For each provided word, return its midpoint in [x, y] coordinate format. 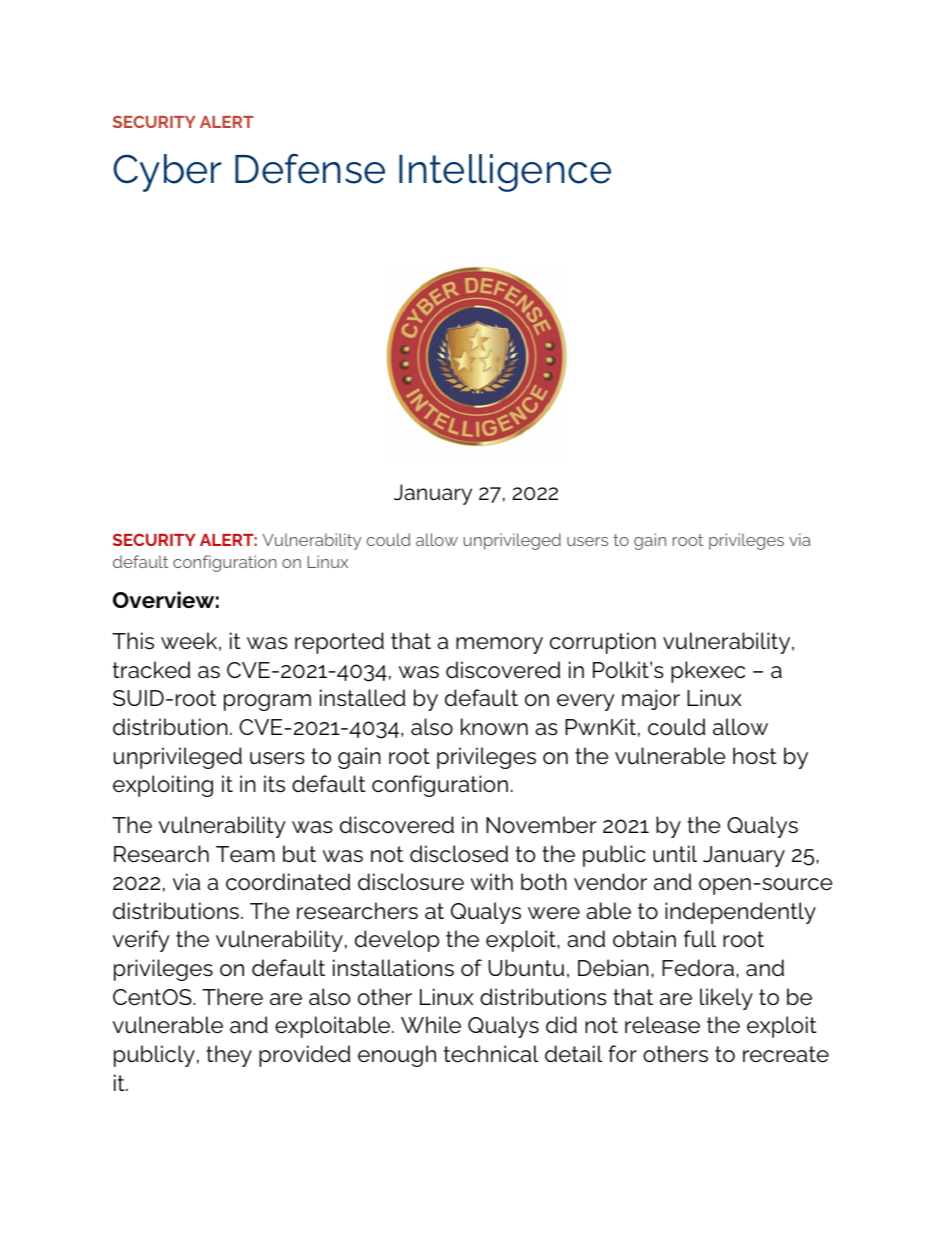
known [494, 726]
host [755, 755]
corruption [603, 643]
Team [245, 854]
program [267, 702]
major [651, 699]
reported [339, 643]
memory [499, 645]
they [229, 1056]
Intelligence [505, 173]
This [133, 641]
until [675, 853]
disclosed [459, 854]
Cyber [167, 173]
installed [363, 698]
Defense [310, 168]
